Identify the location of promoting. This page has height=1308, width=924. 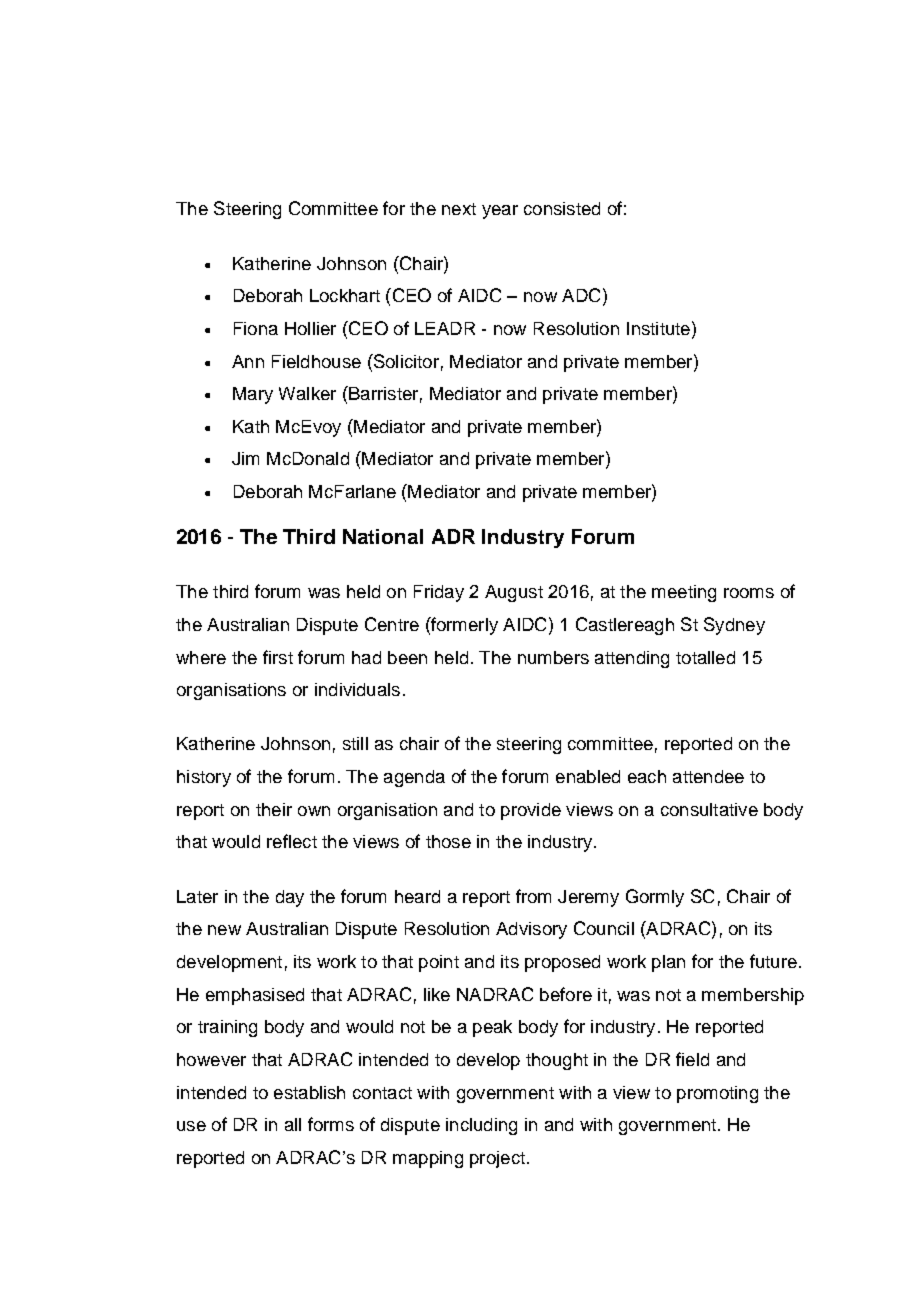
(717, 1094).
